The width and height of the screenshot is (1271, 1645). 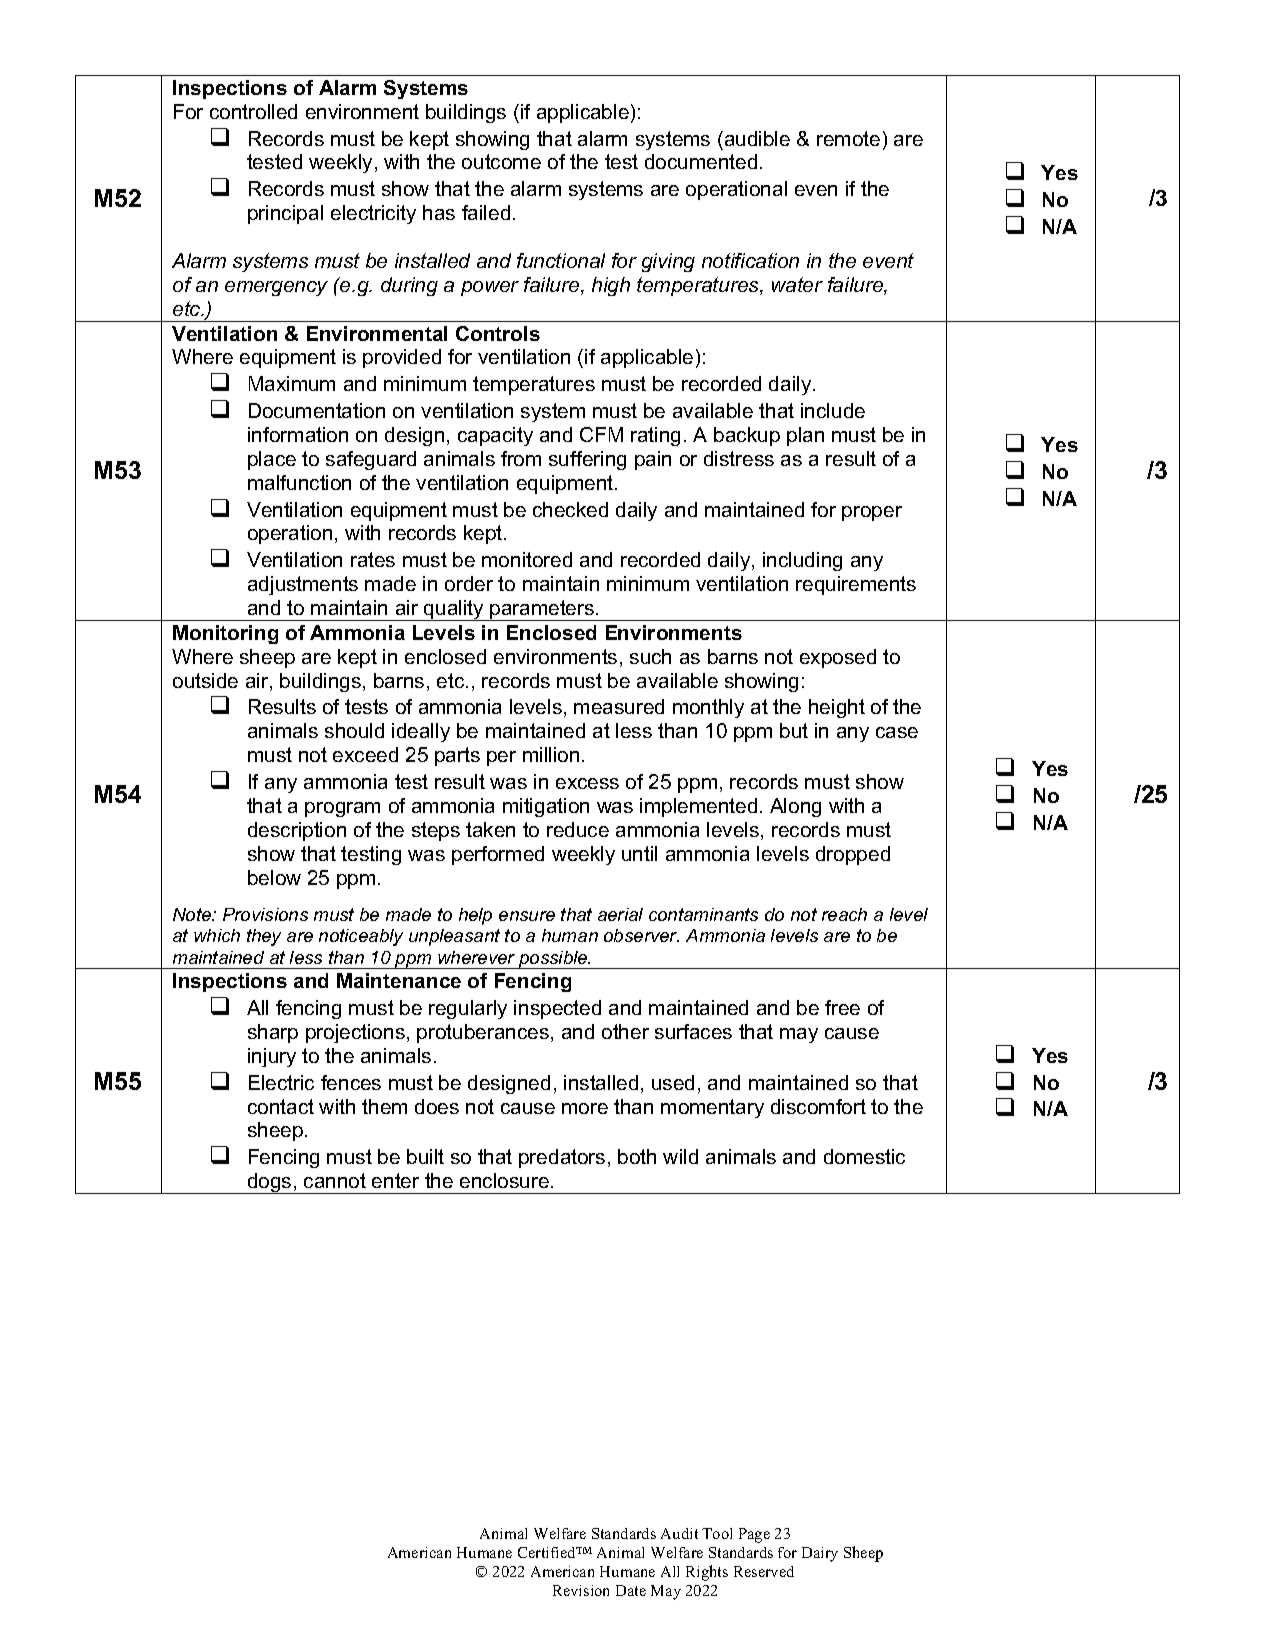 What do you see at coordinates (274, 877) in the screenshot?
I see `below` at bounding box center [274, 877].
